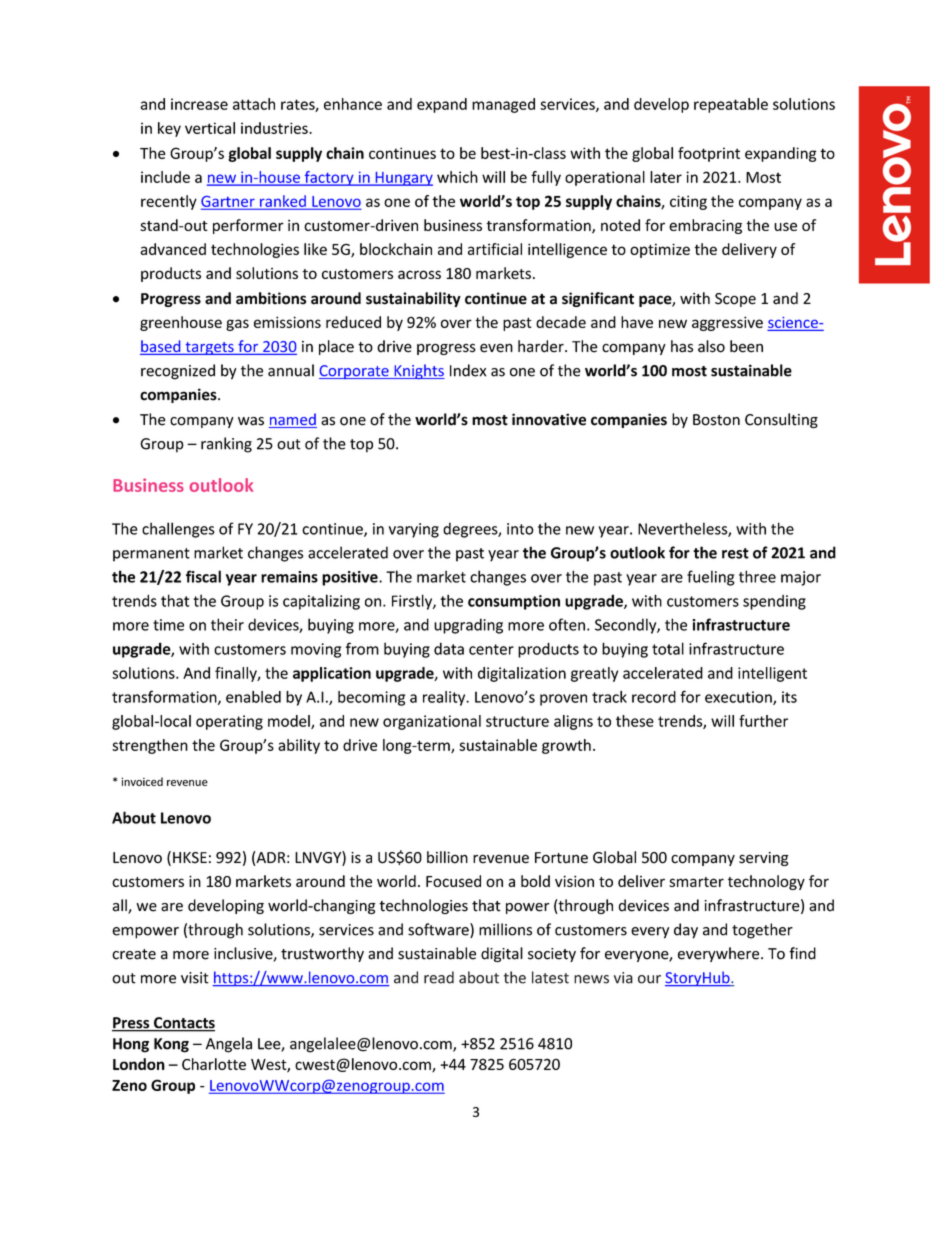 The image size is (952, 1233). I want to click on recognized, so click(178, 372).
